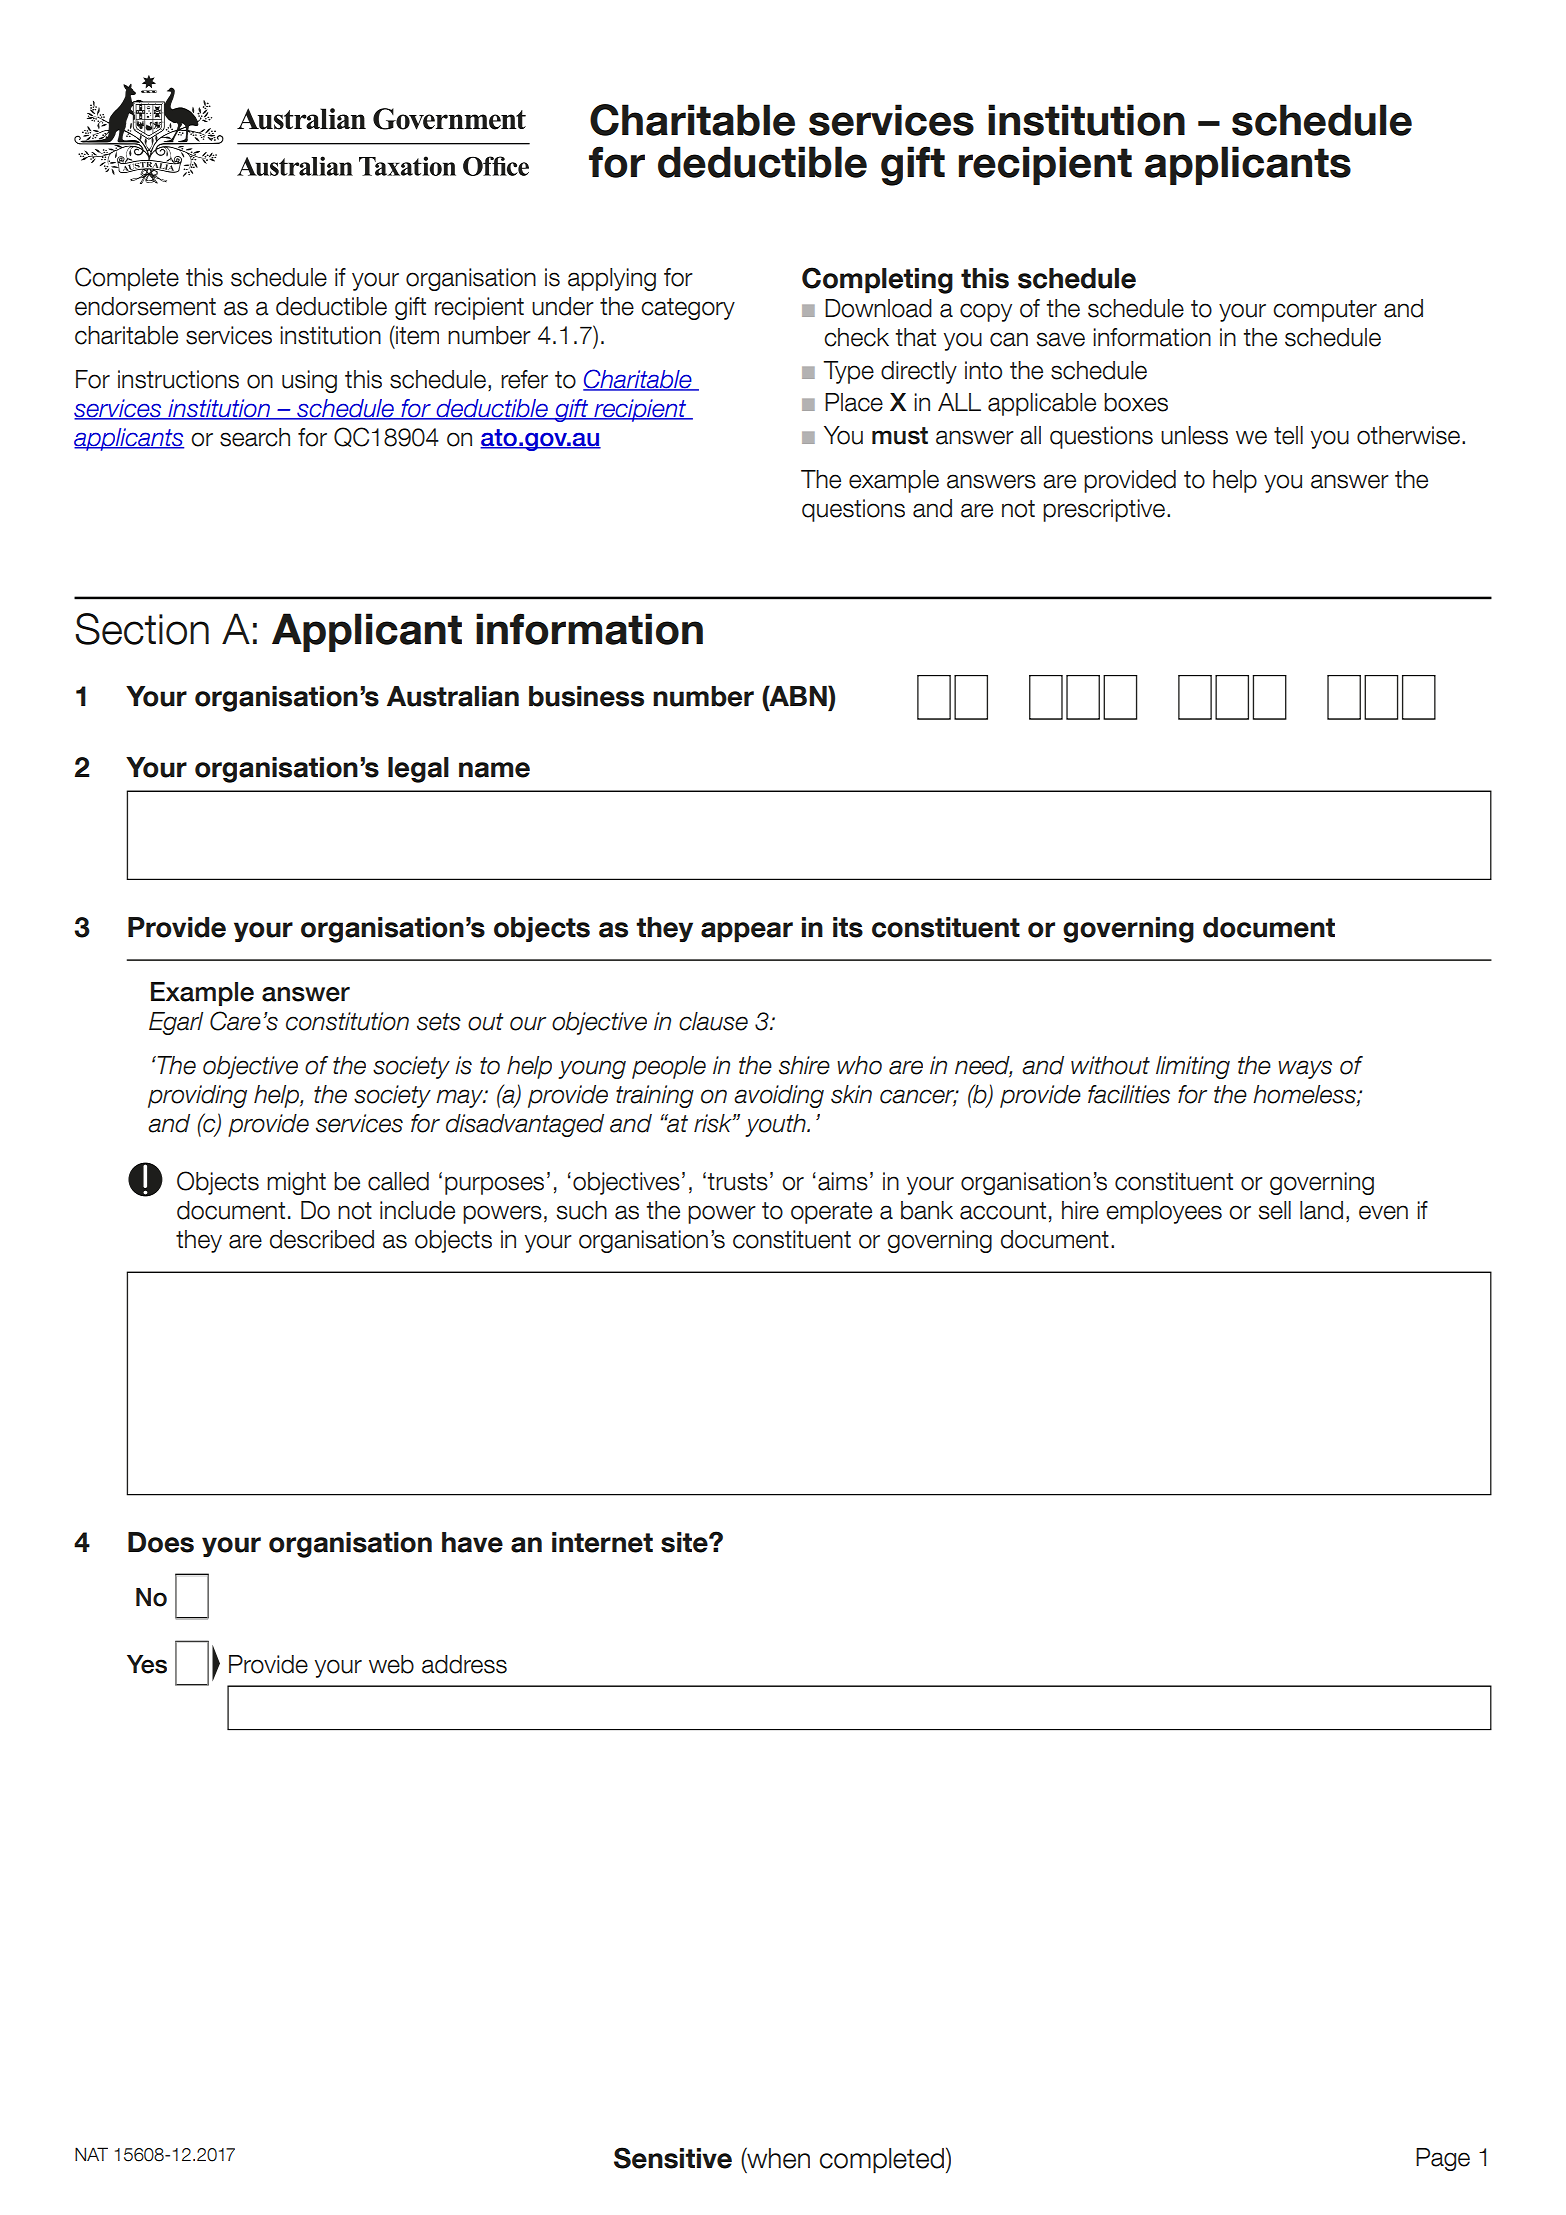 This screenshot has width=1566, height=2215. What do you see at coordinates (1325, 311) in the screenshot?
I see `computer` at bounding box center [1325, 311].
